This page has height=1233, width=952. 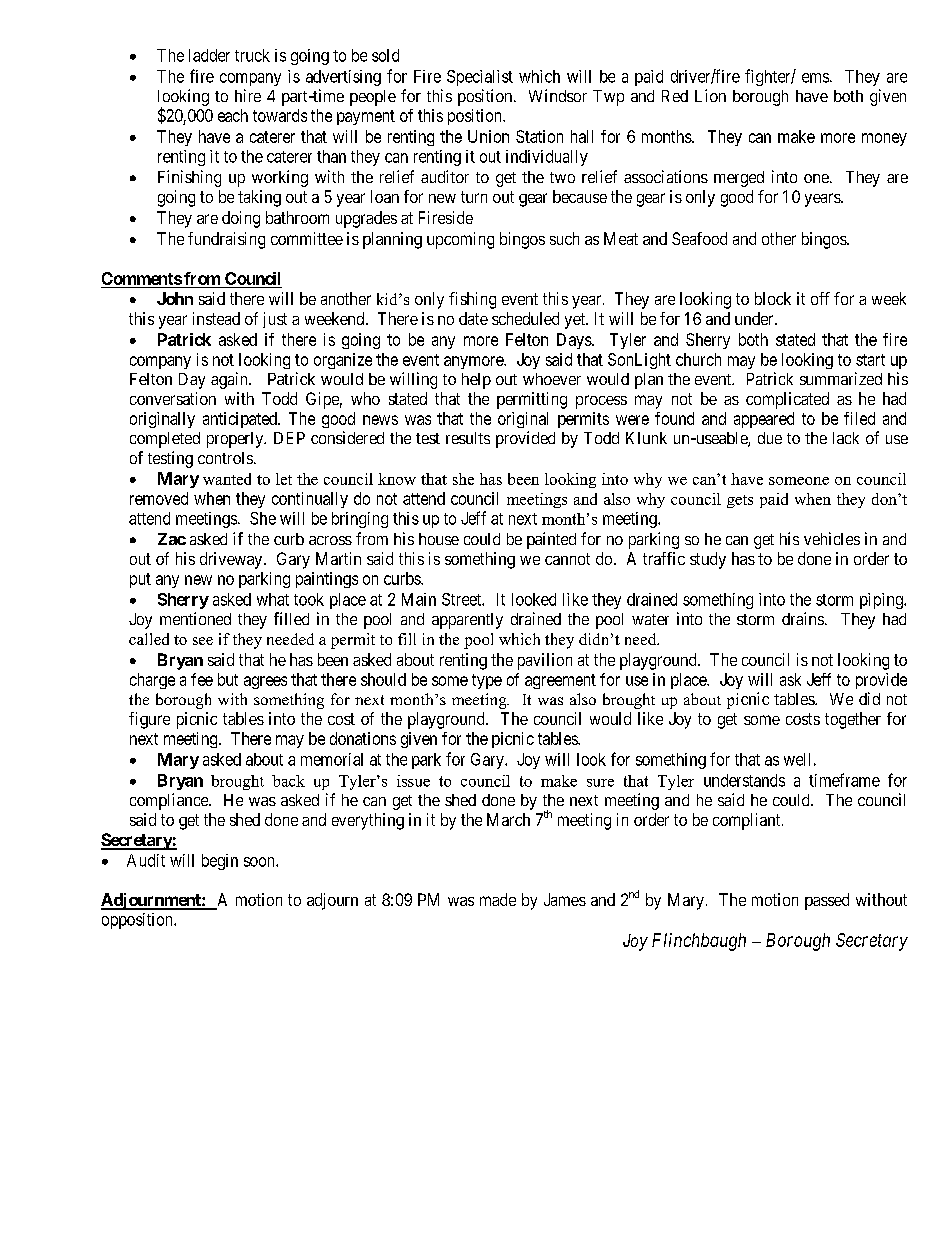 What do you see at coordinates (227, 479) in the page?
I see `wanted` at bounding box center [227, 479].
